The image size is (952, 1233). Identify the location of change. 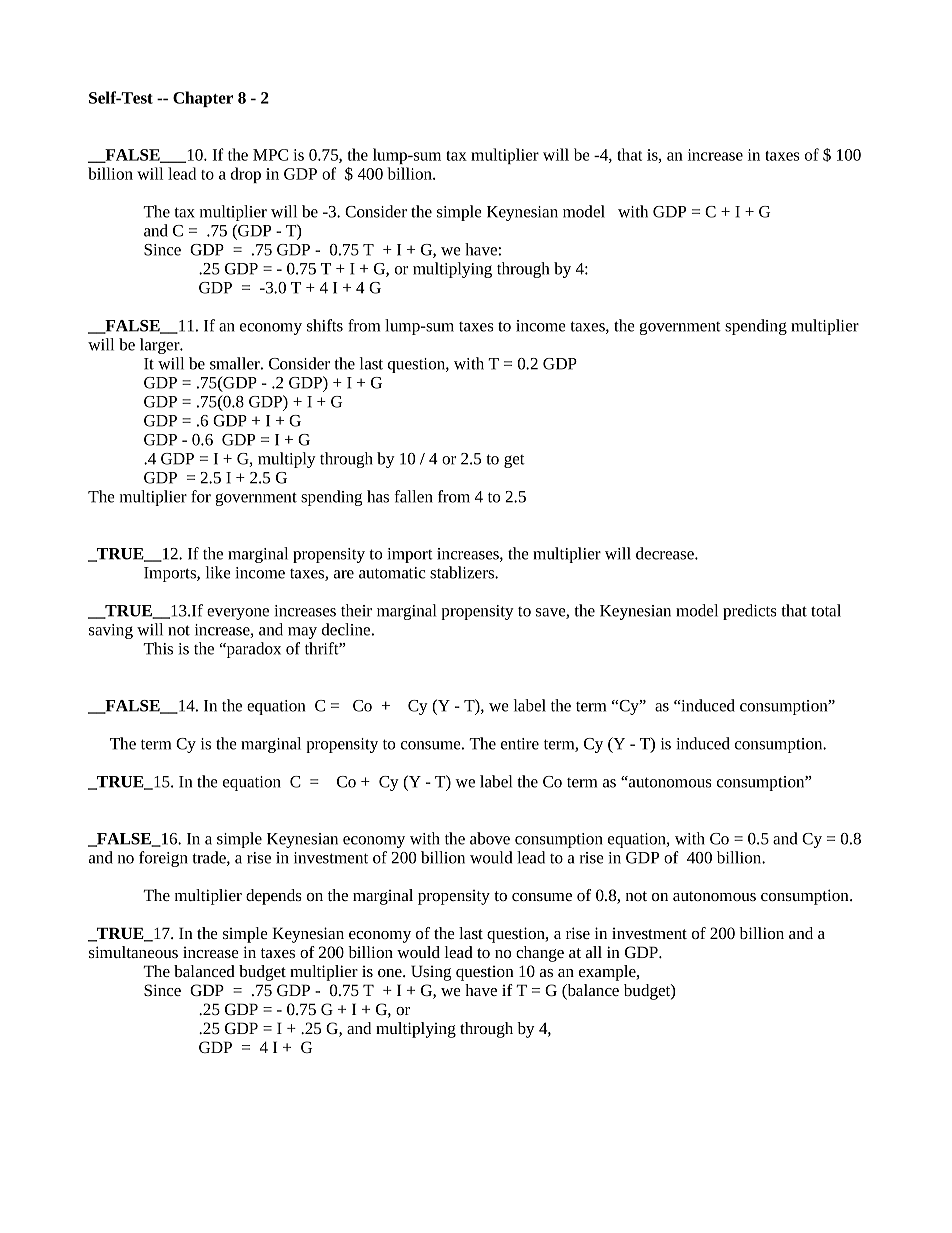
(540, 954).
